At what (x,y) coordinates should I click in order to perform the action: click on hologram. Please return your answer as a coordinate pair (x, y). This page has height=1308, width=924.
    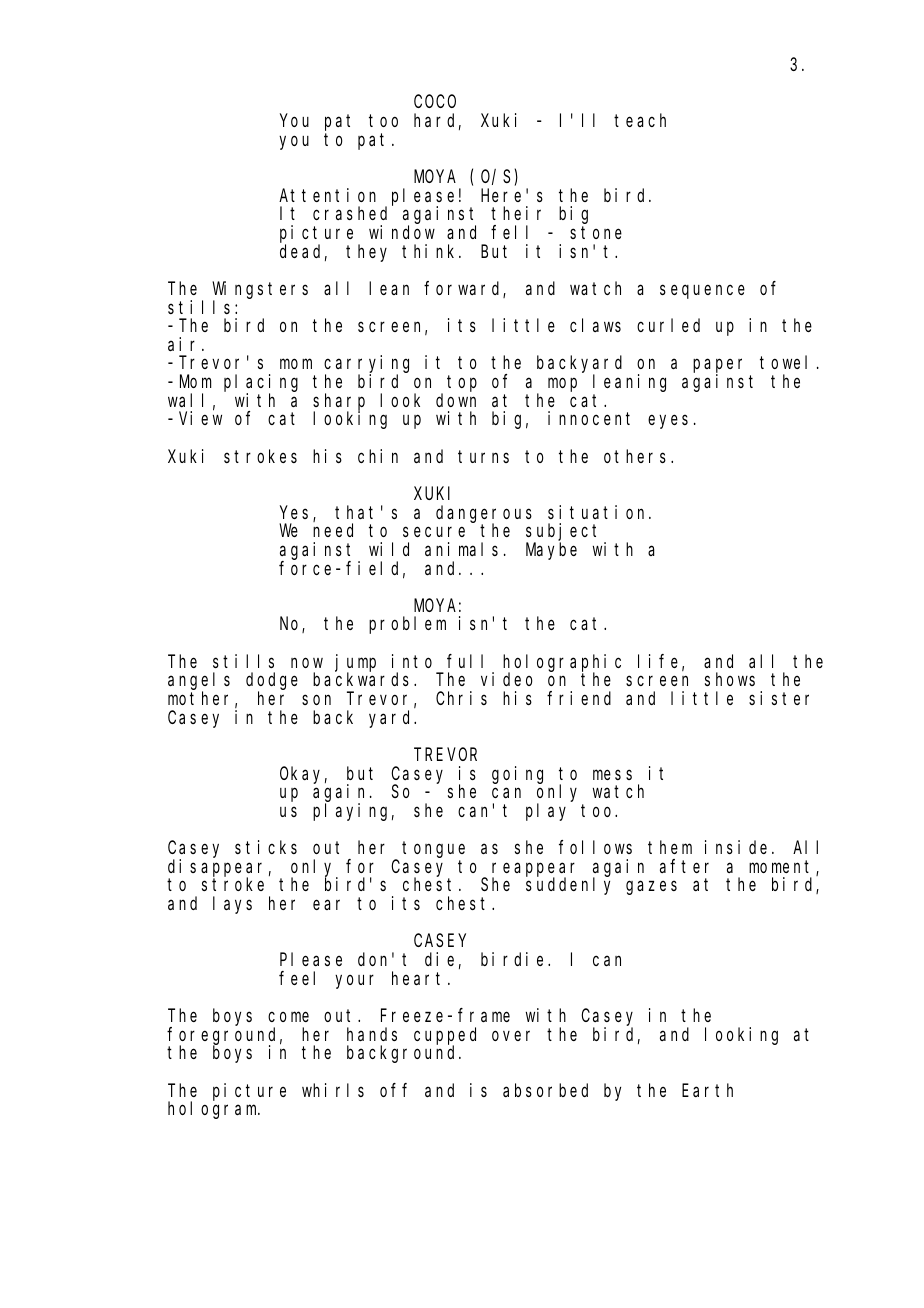
    Looking at the image, I should click on (214, 1110).
